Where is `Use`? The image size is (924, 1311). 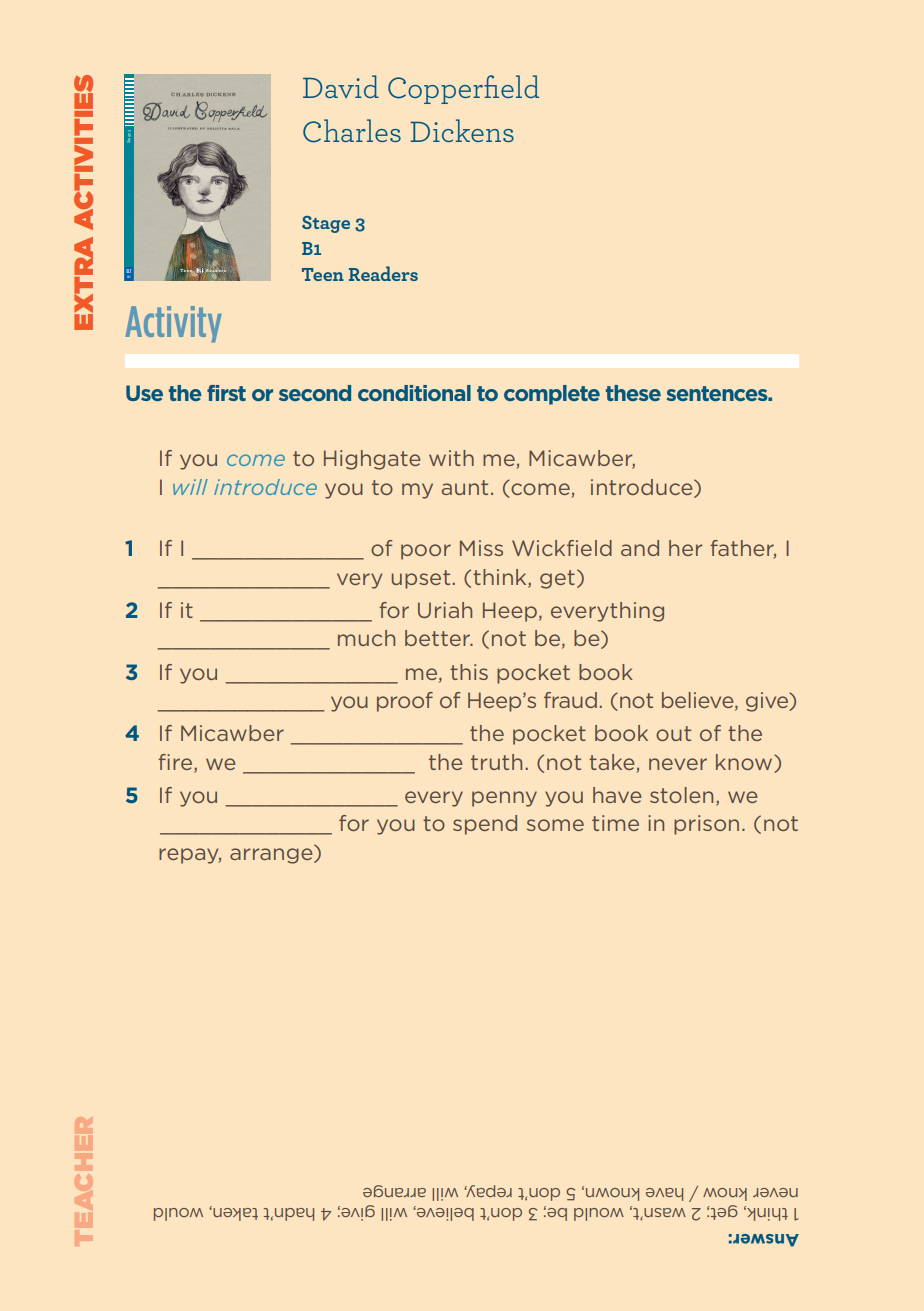
Use is located at coordinates (144, 393).
